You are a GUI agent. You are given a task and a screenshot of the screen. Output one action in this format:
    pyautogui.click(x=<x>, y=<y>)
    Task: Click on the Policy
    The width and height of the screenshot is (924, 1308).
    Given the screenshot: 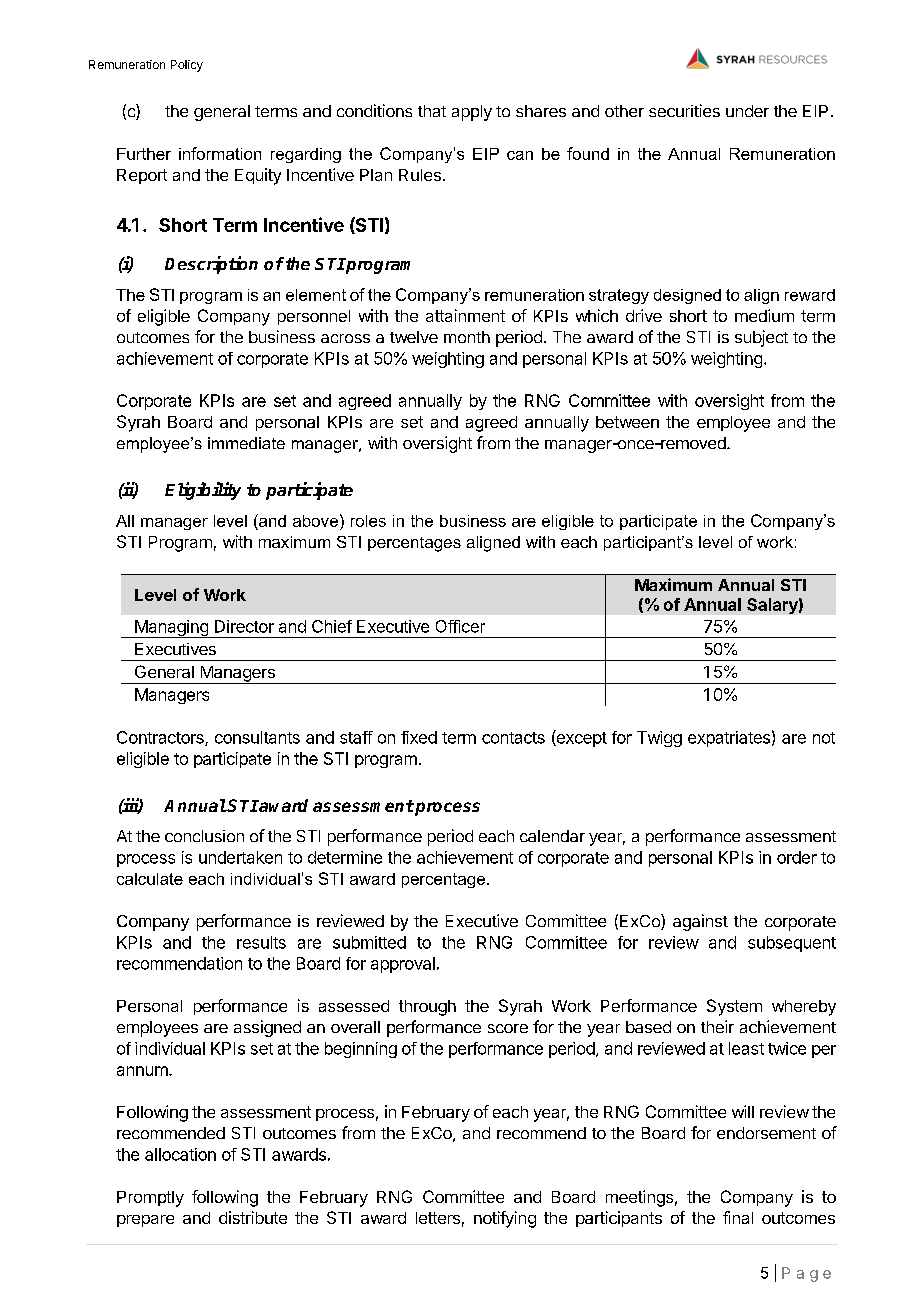 What is the action you would take?
    pyautogui.click(x=187, y=66)
